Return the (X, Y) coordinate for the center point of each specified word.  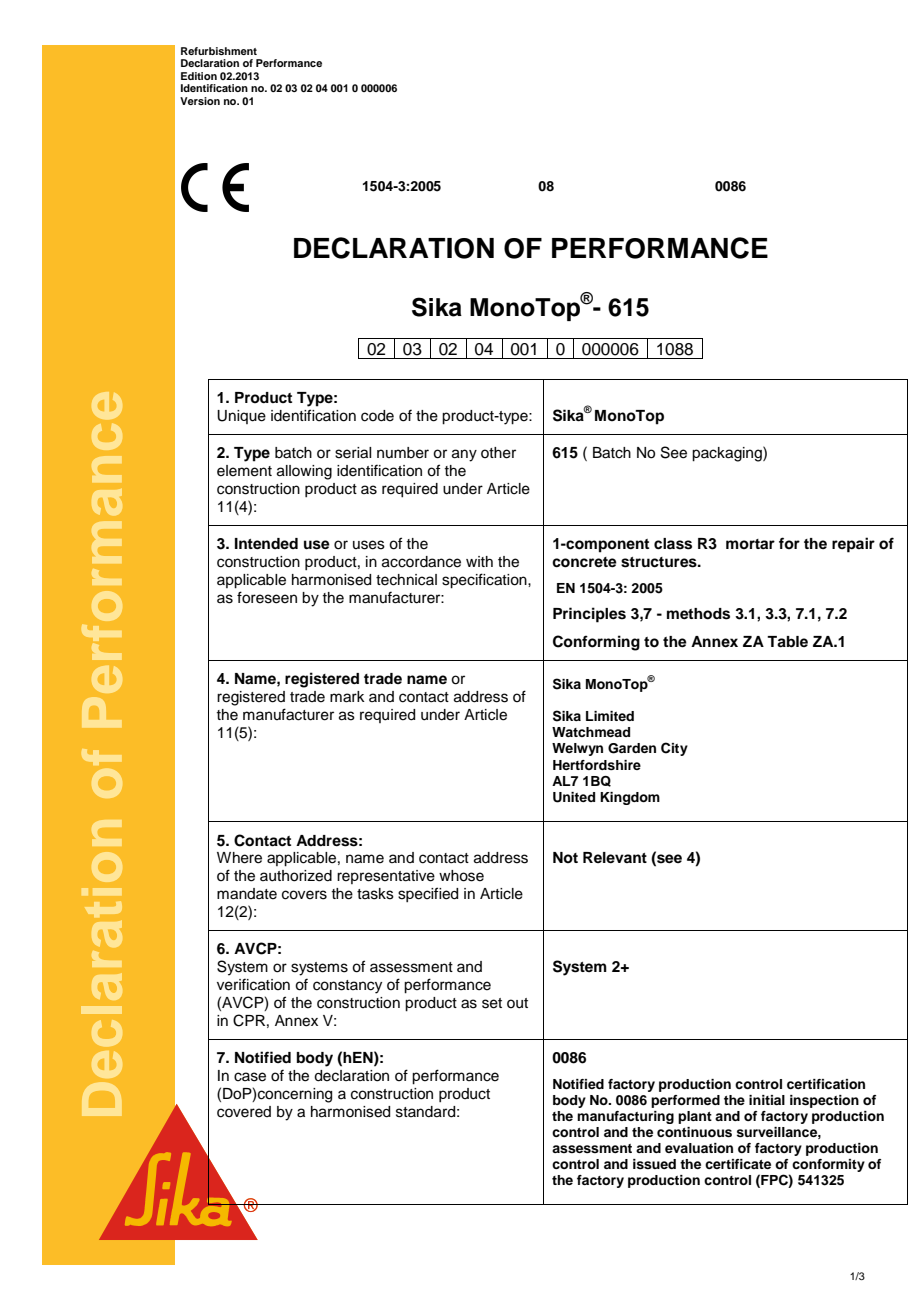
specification (485, 581)
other (498, 453)
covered (244, 1112)
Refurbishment (219, 51)
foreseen (267, 597)
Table (787, 642)
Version (200, 101)
